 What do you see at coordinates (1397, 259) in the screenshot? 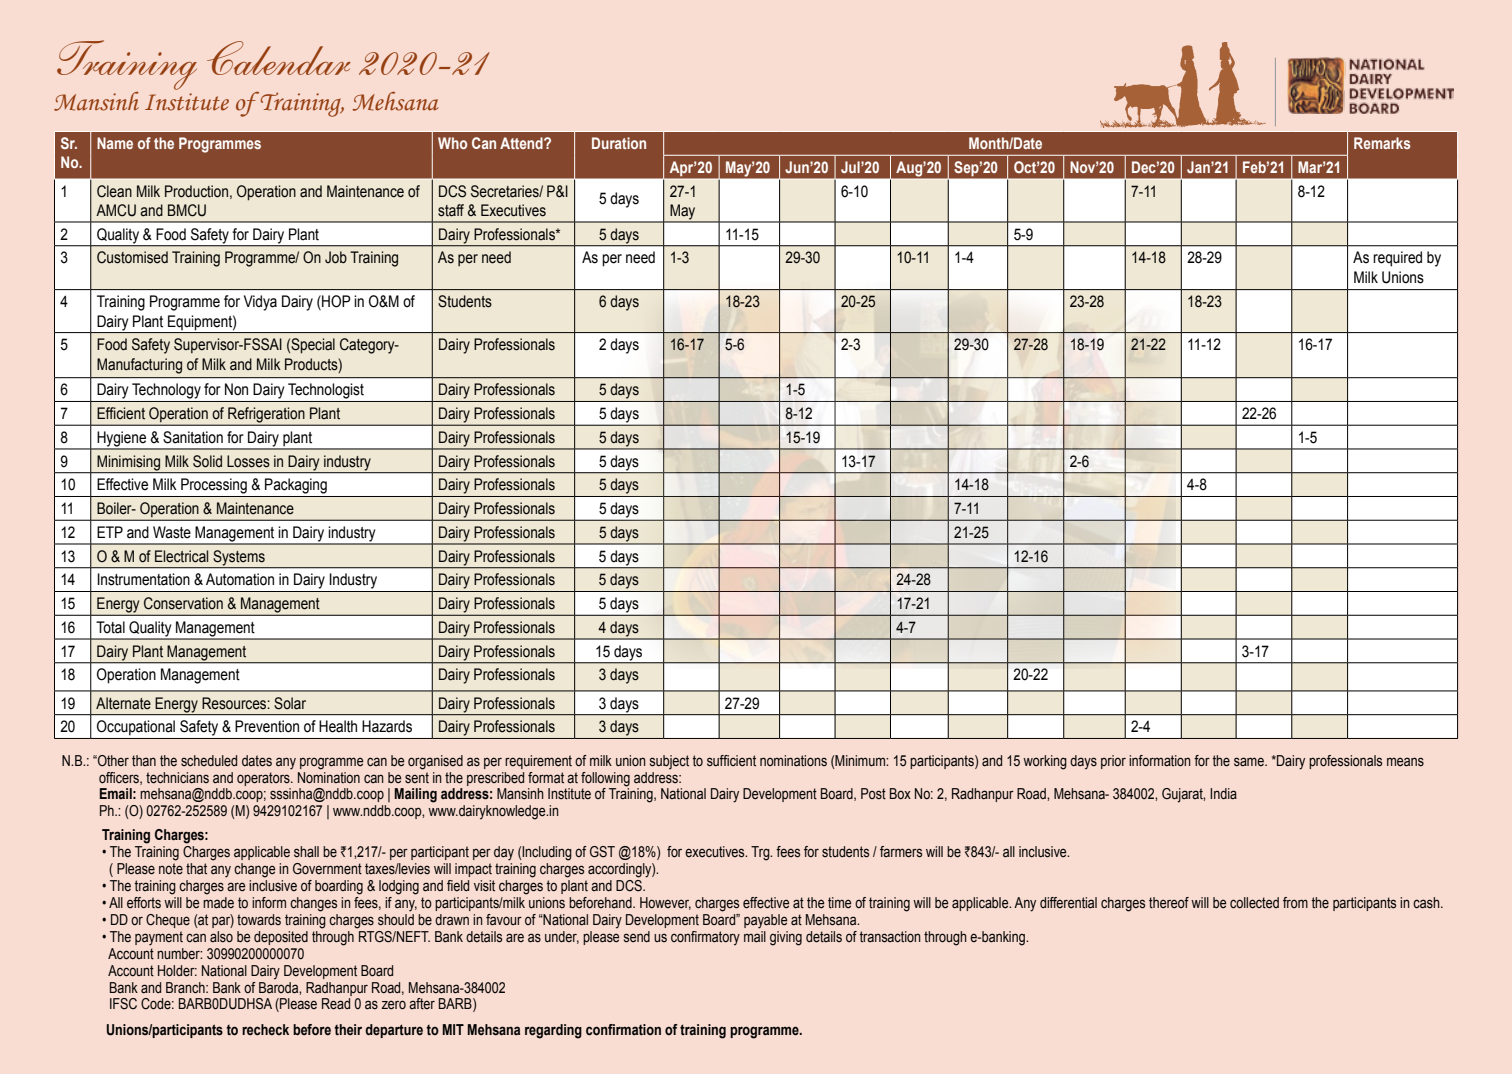
I see `required` at bounding box center [1397, 259].
